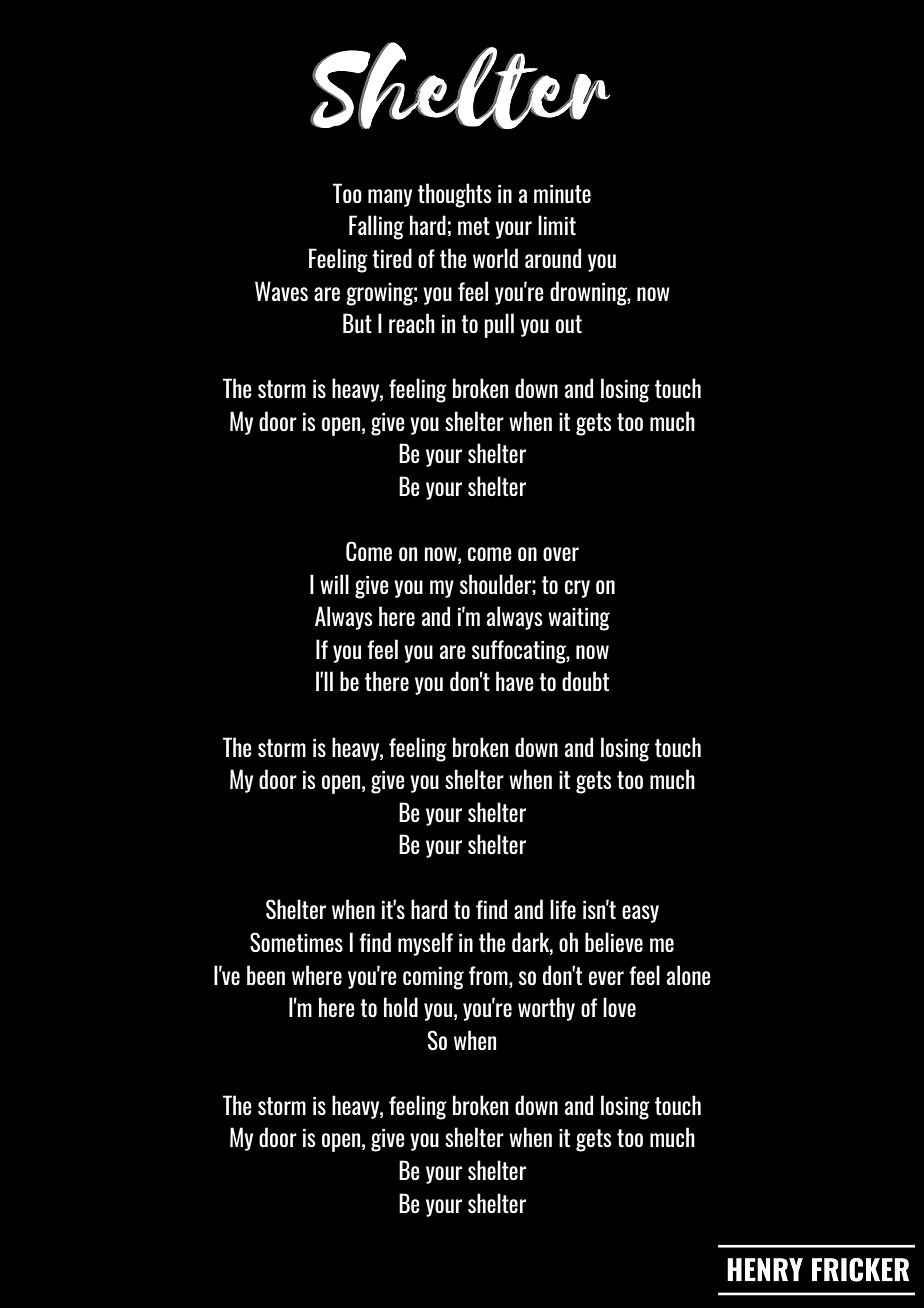 The width and height of the screenshot is (924, 1308). Describe the element at coordinates (619, 1007) in the screenshot. I see `love` at that location.
